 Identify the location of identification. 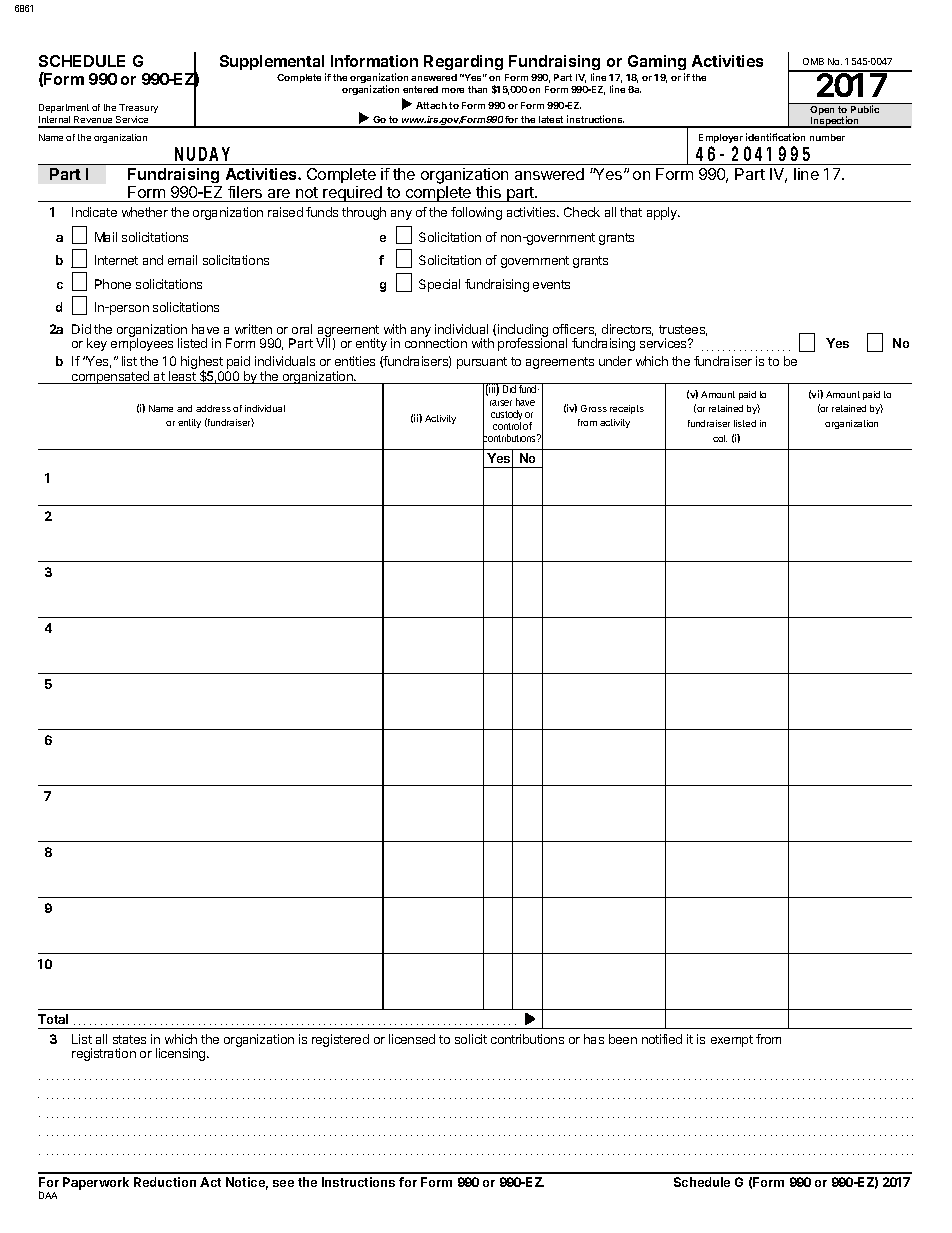
(775, 137).
